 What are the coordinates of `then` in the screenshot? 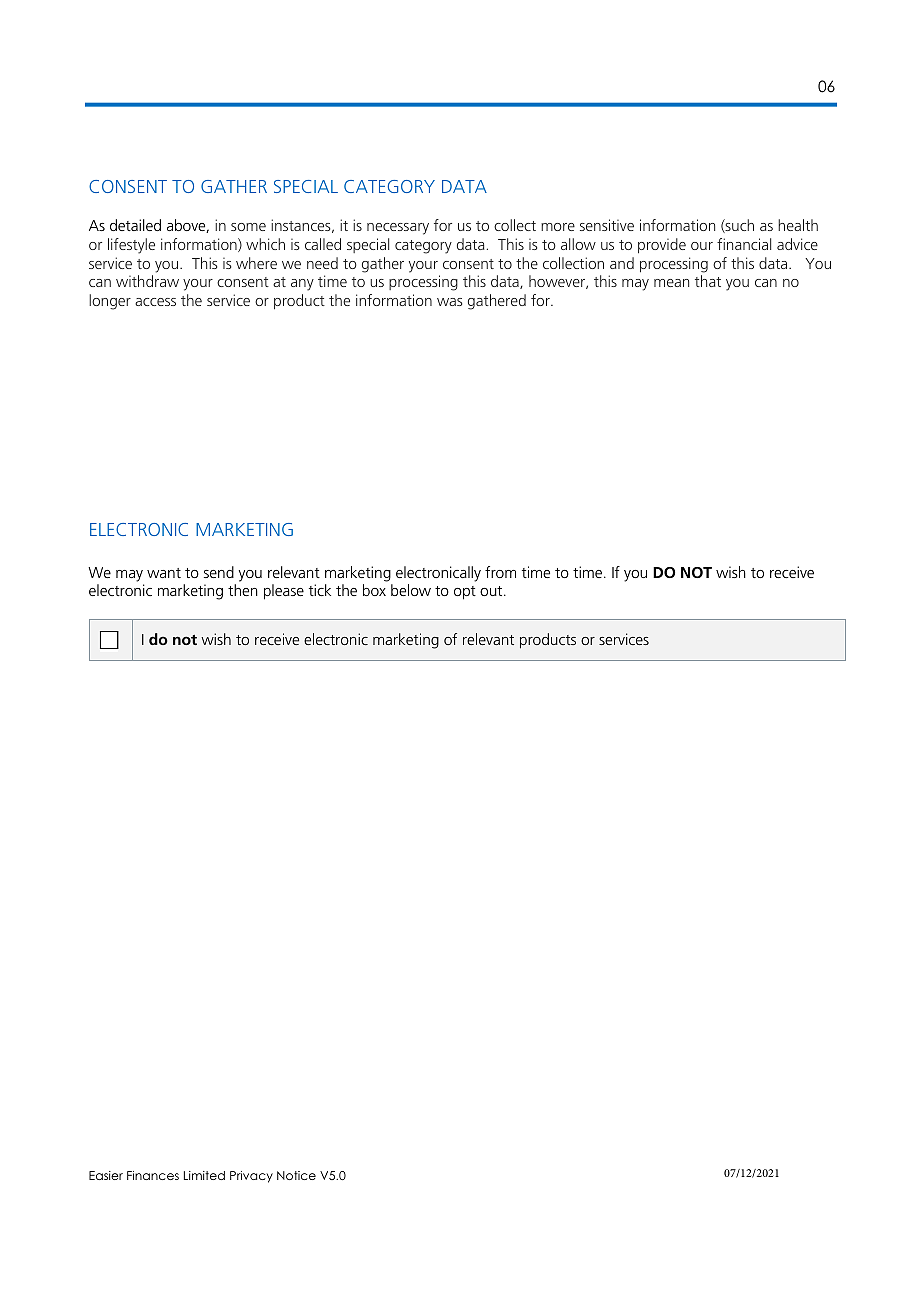 It's located at (243, 590).
